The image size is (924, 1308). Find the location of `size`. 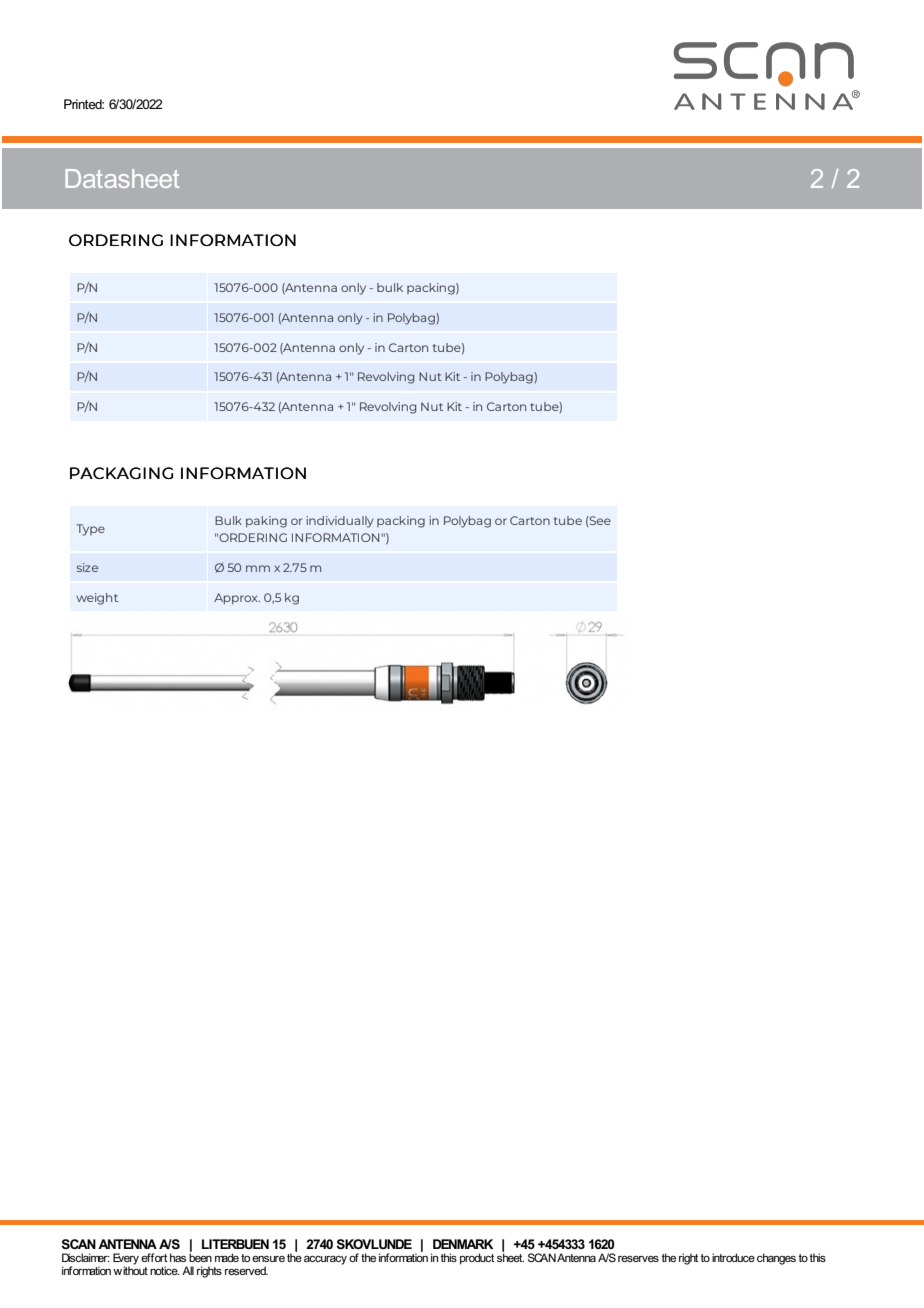

size is located at coordinates (87, 567).
